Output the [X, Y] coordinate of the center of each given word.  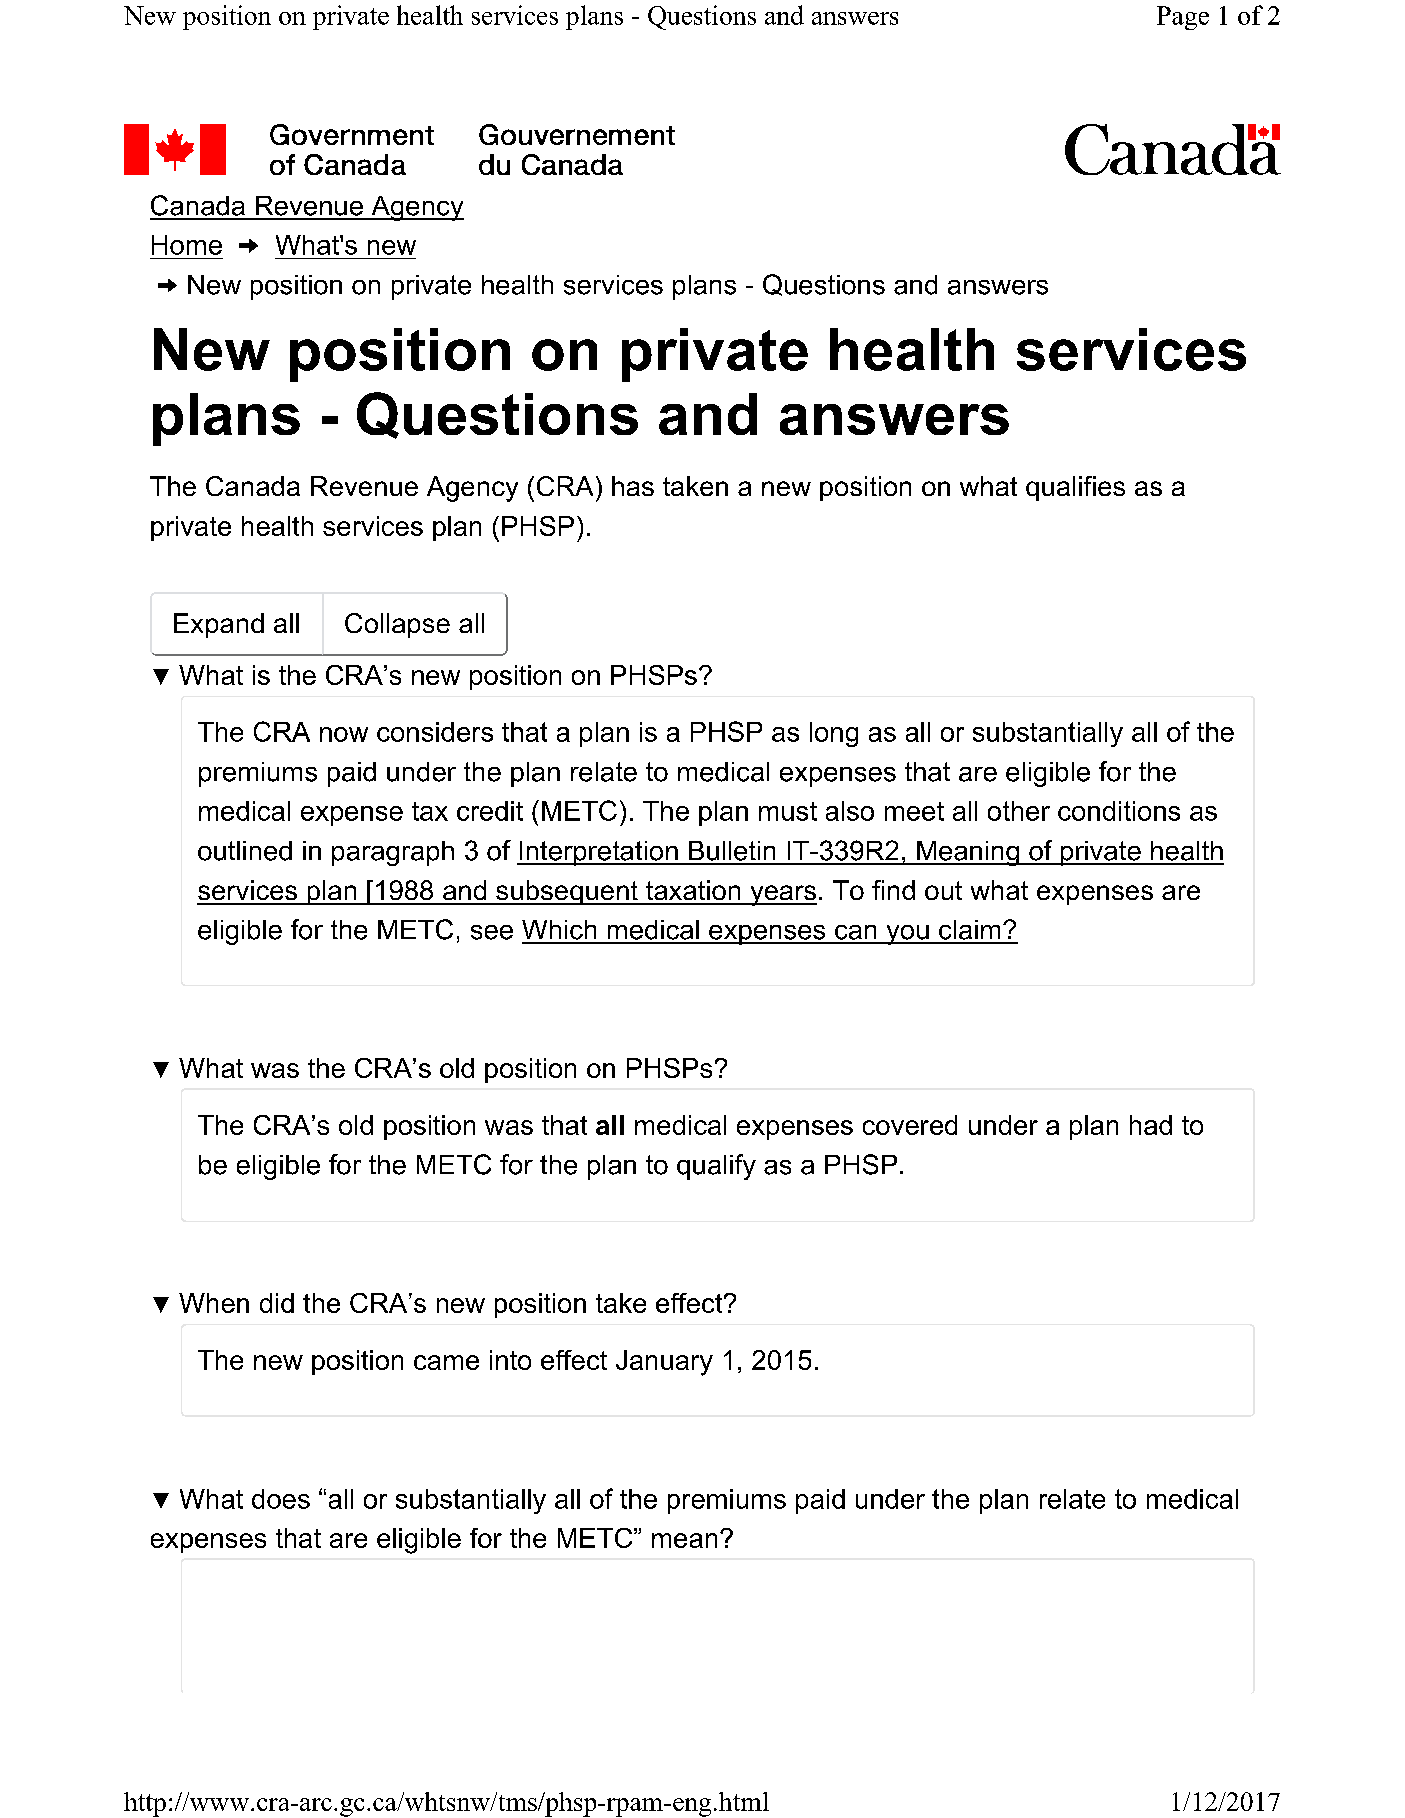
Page [1183, 18]
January [664, 1363]
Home [187, 245]
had [1151, 1125]
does [281, 1499]
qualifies [1075, 488]
